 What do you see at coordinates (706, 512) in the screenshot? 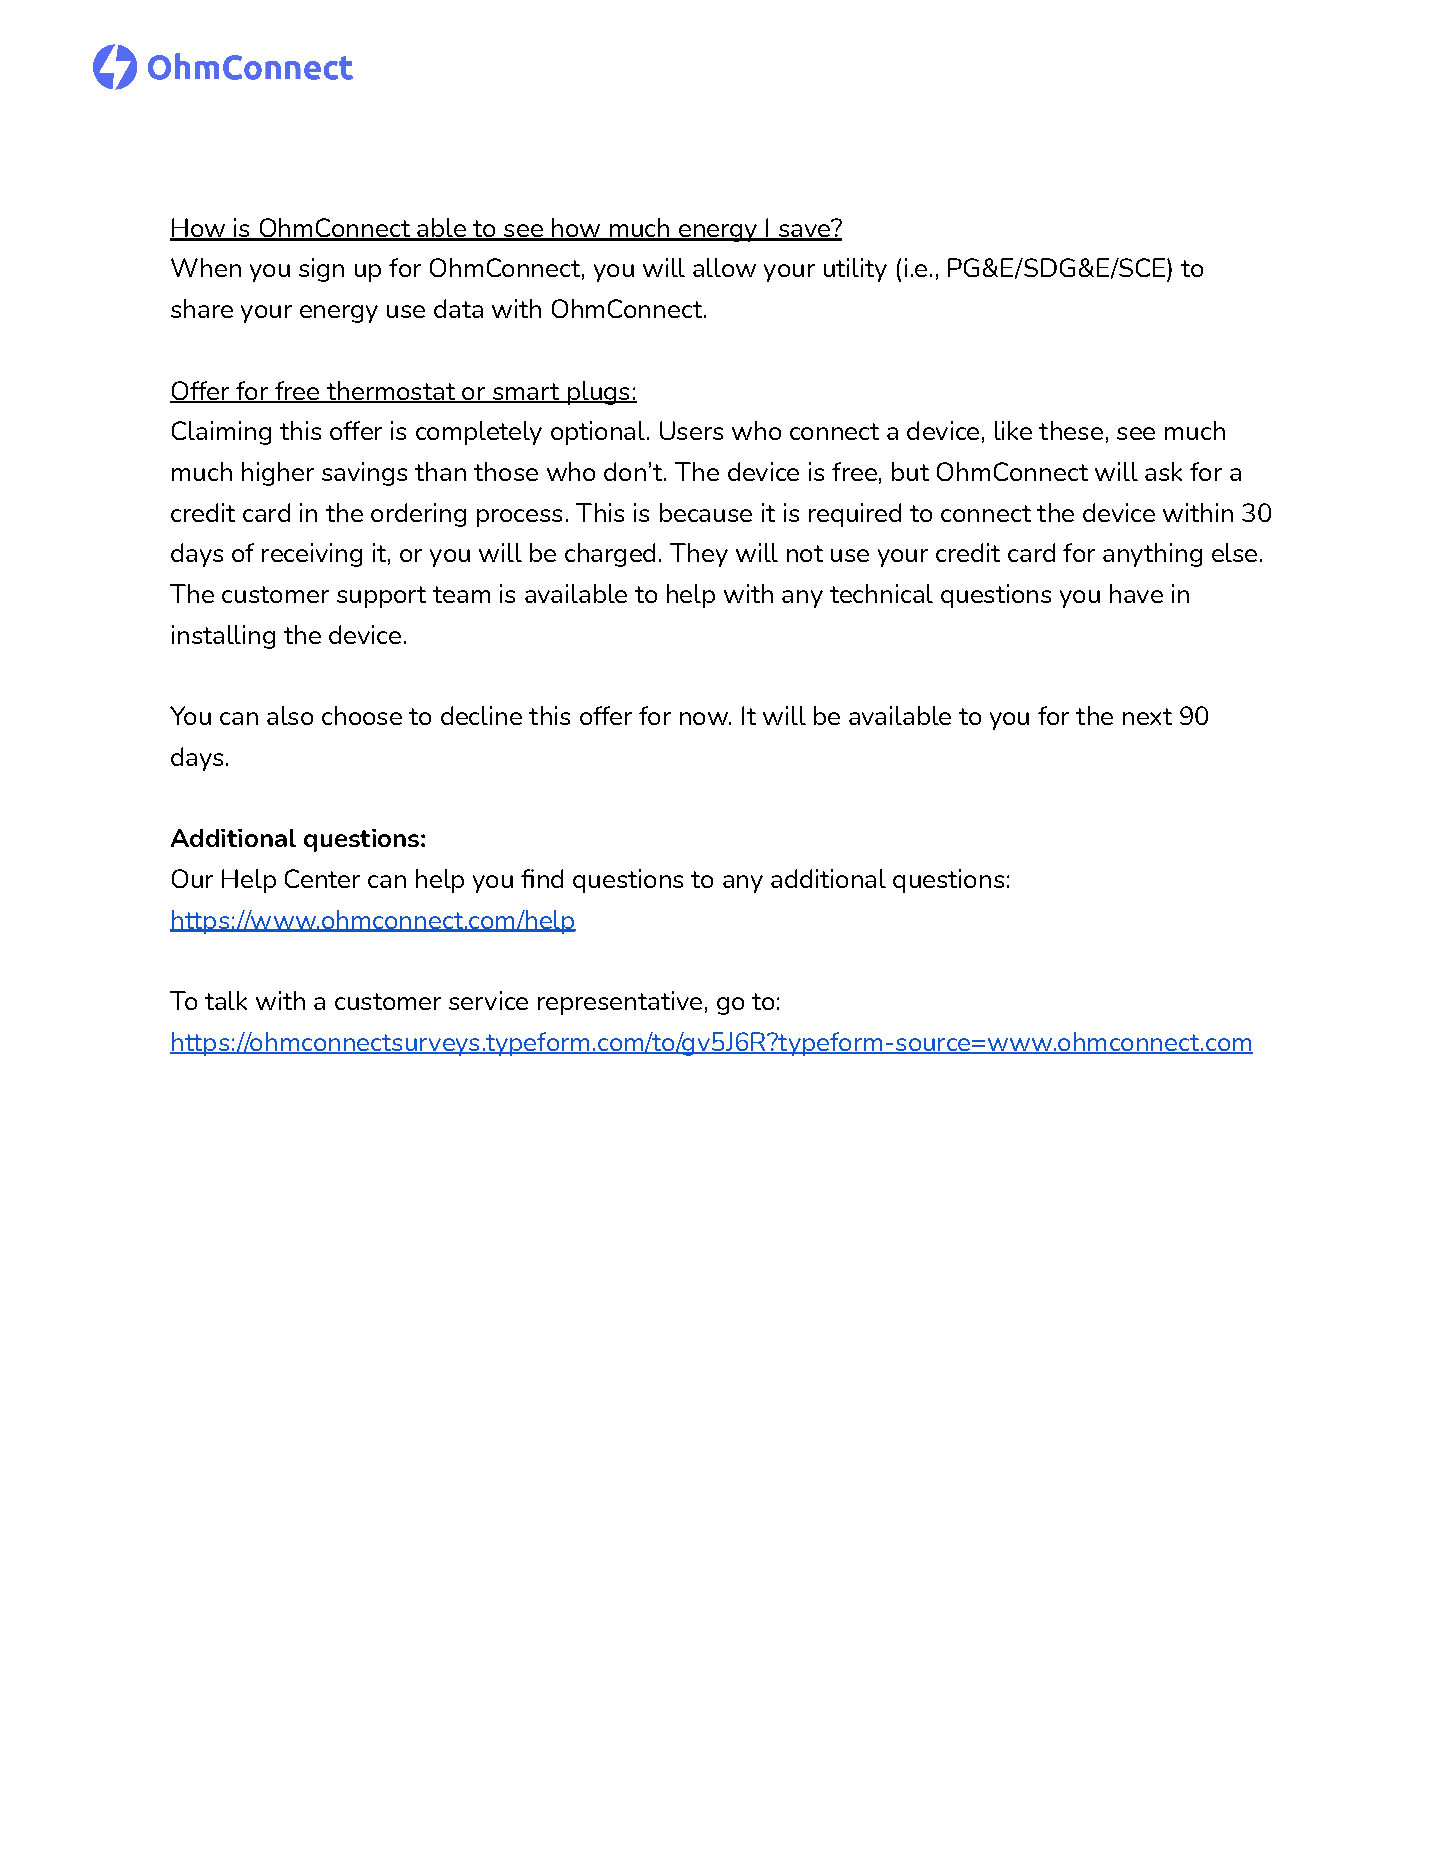
I see `because` at bounding box center [706, 512].
